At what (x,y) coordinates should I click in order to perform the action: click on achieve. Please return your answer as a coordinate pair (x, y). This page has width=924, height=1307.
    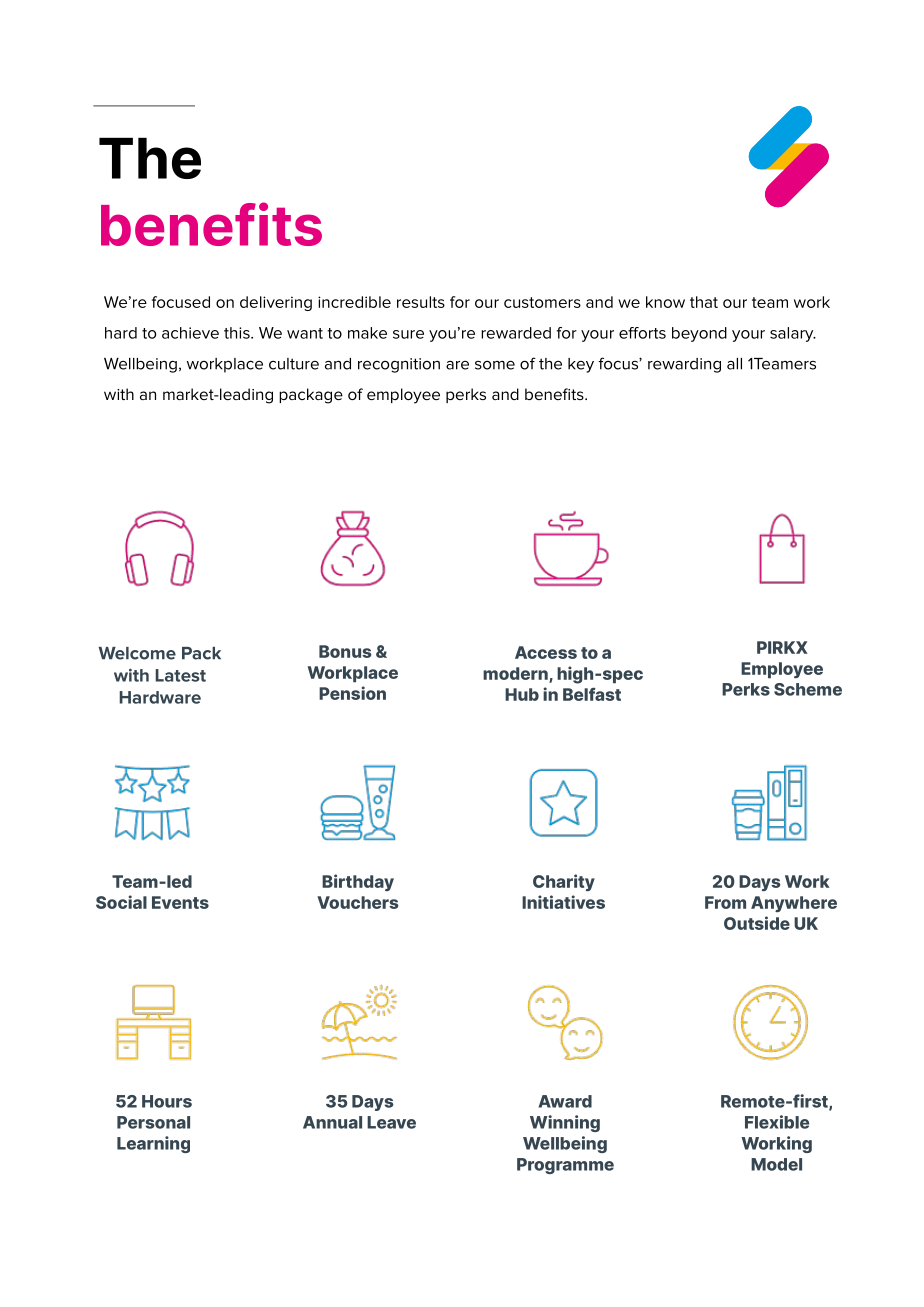
    Looking at the image, I should click on (190, 333).
